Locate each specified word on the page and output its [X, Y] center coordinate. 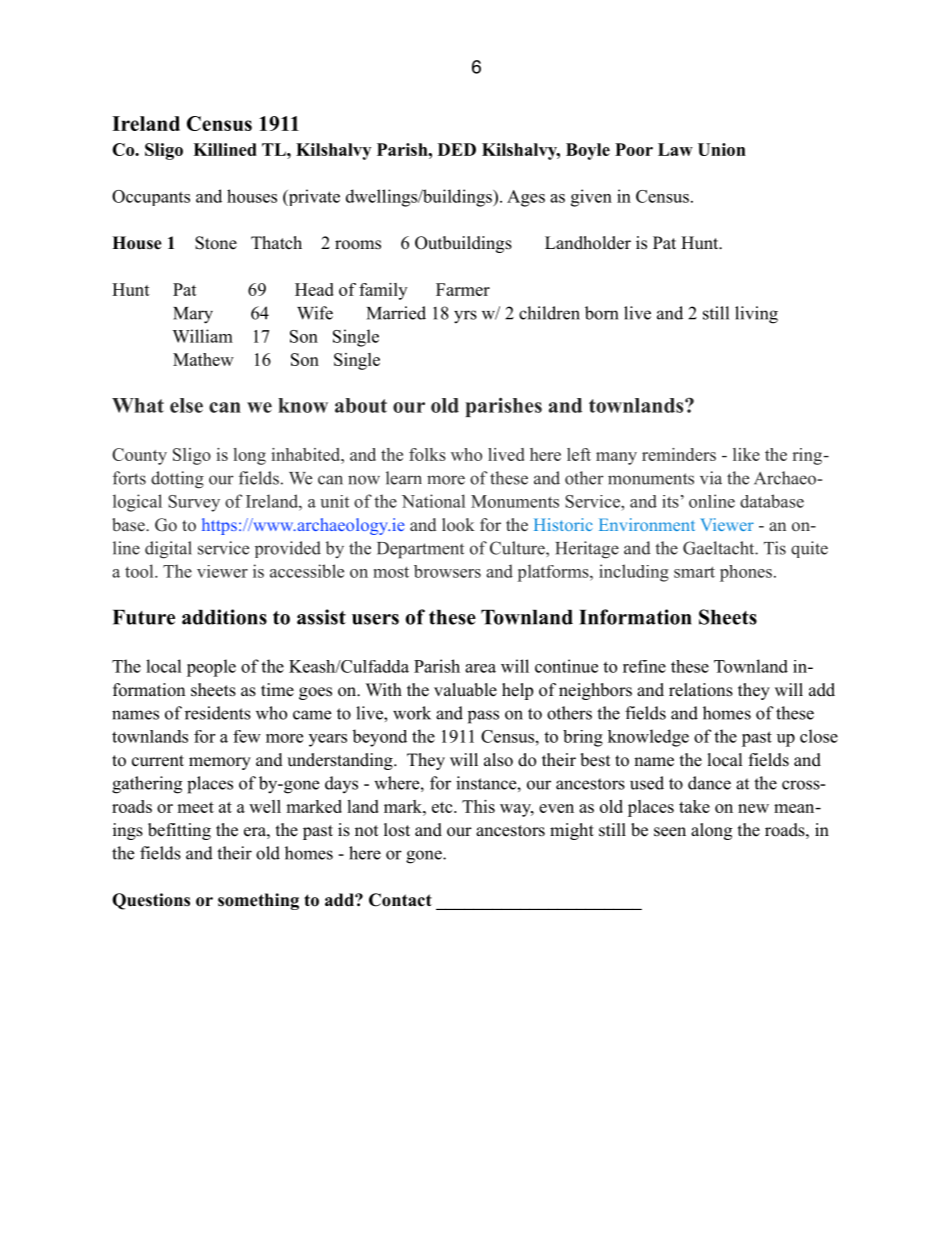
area [480, 668]
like [746, 454]
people [211, 668]
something [258, 901]
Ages [526, 198]
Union [722, 149]
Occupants [151, 198]
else [186, 405]
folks [427, 454]
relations [701, 690]
